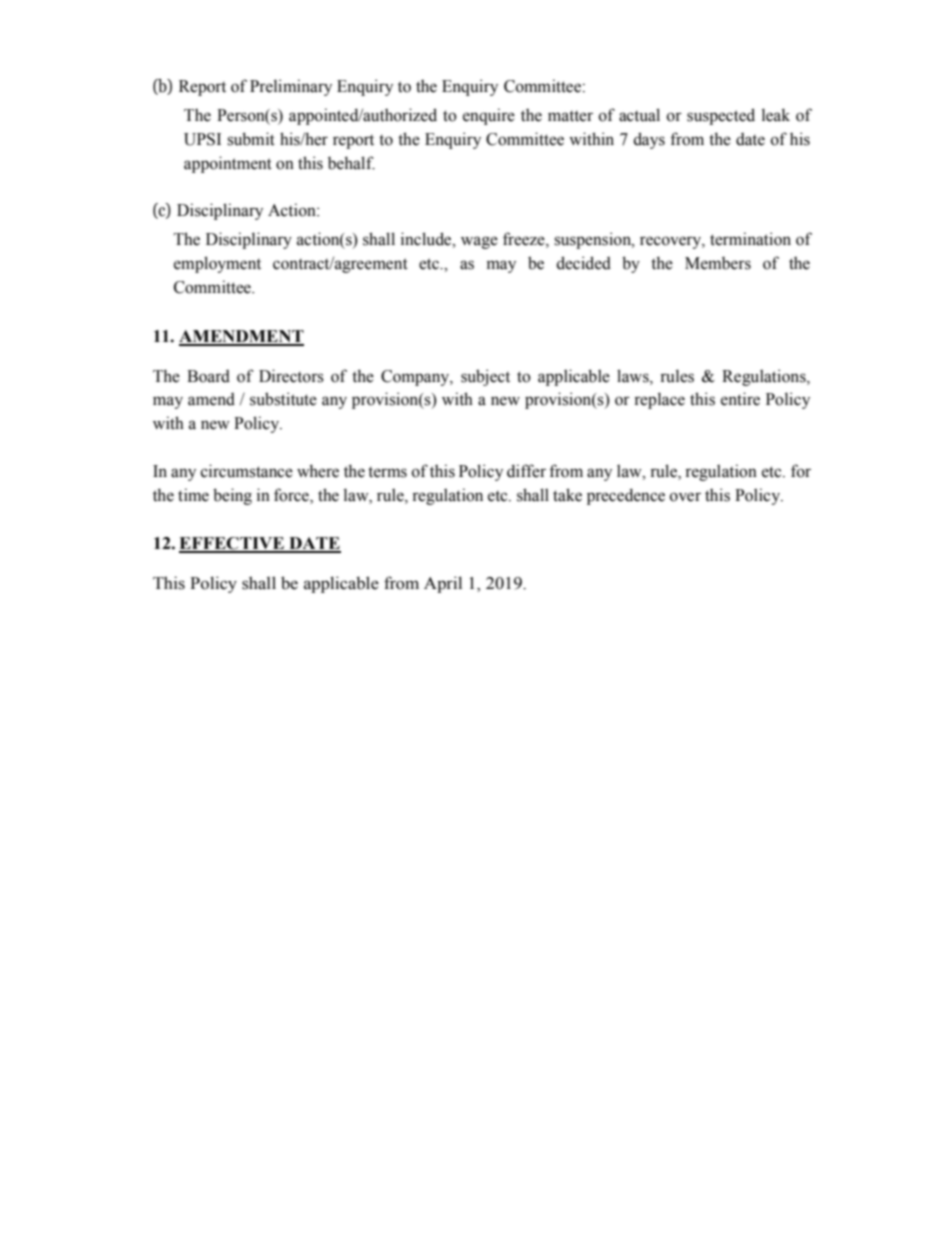  What do you see at coordinates (485, 377) in the image?
I see `subject` at bounding box center [485, 377].
